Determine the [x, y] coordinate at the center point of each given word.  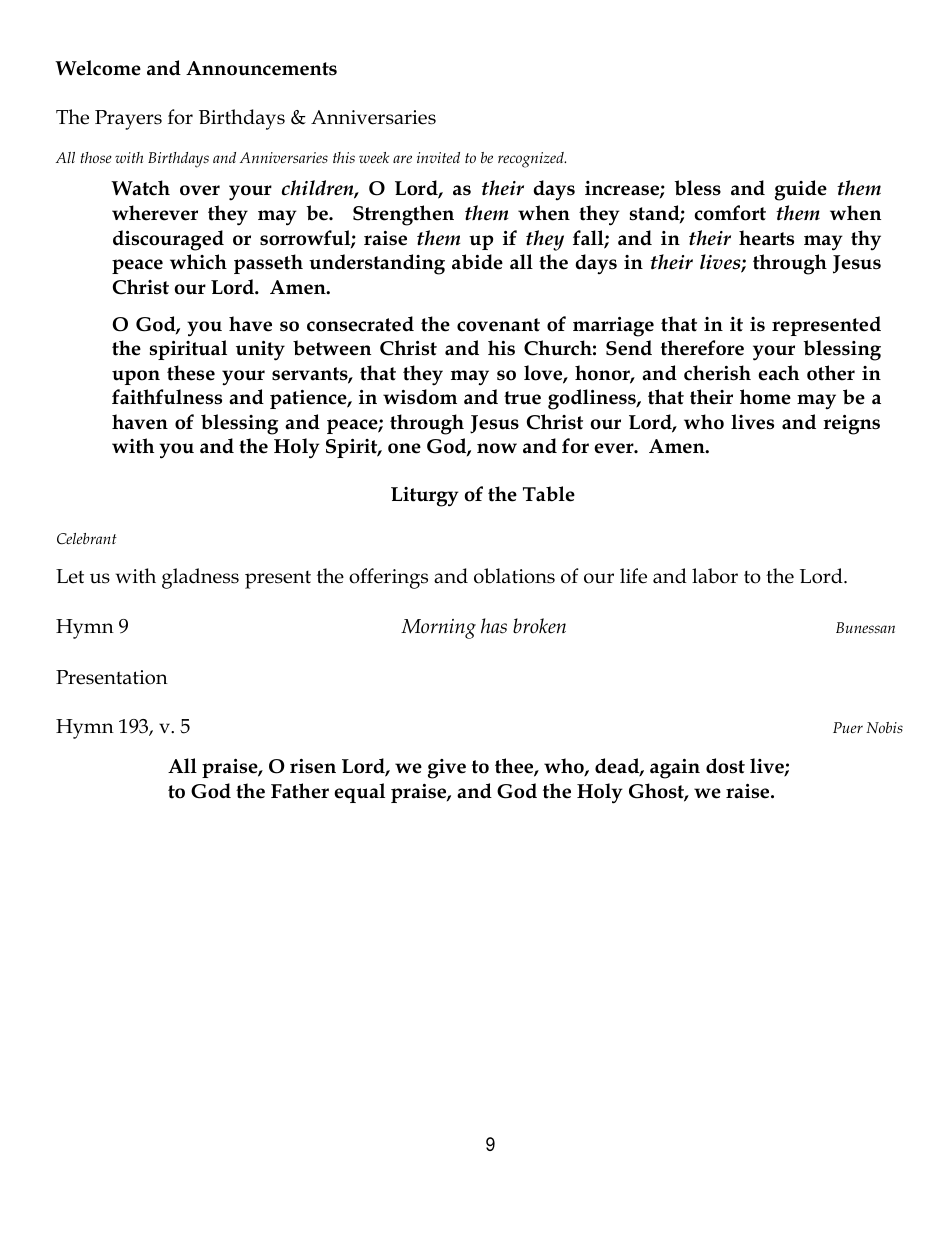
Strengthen [403, 215]
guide [801, 190]
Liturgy [425, 497]
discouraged [168, 240]
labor [715, 576]
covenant [498, 325]
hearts [766, 238]
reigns [851, 425]
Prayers [128, 120]
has [494, 626]
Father [300, 791]
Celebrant [87, 539]
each [778, 373]
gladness [200, 578]
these [191, 373]
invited [438, 157]
